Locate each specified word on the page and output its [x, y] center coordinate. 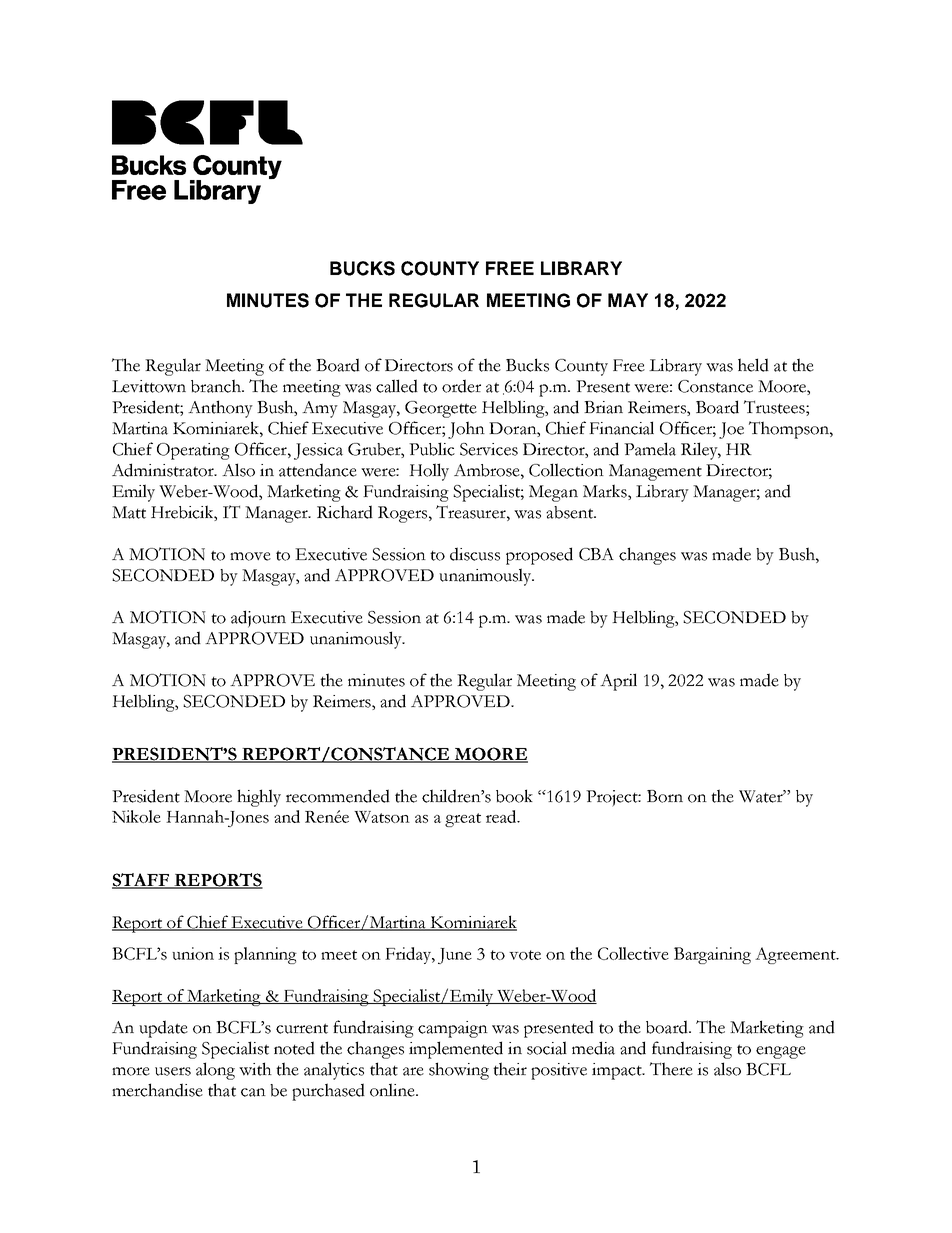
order [461, 386]
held [753, 365]
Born [665, 796]
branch [217, 386]
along [215, 1071]
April [618, 682]
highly [259, 798]
